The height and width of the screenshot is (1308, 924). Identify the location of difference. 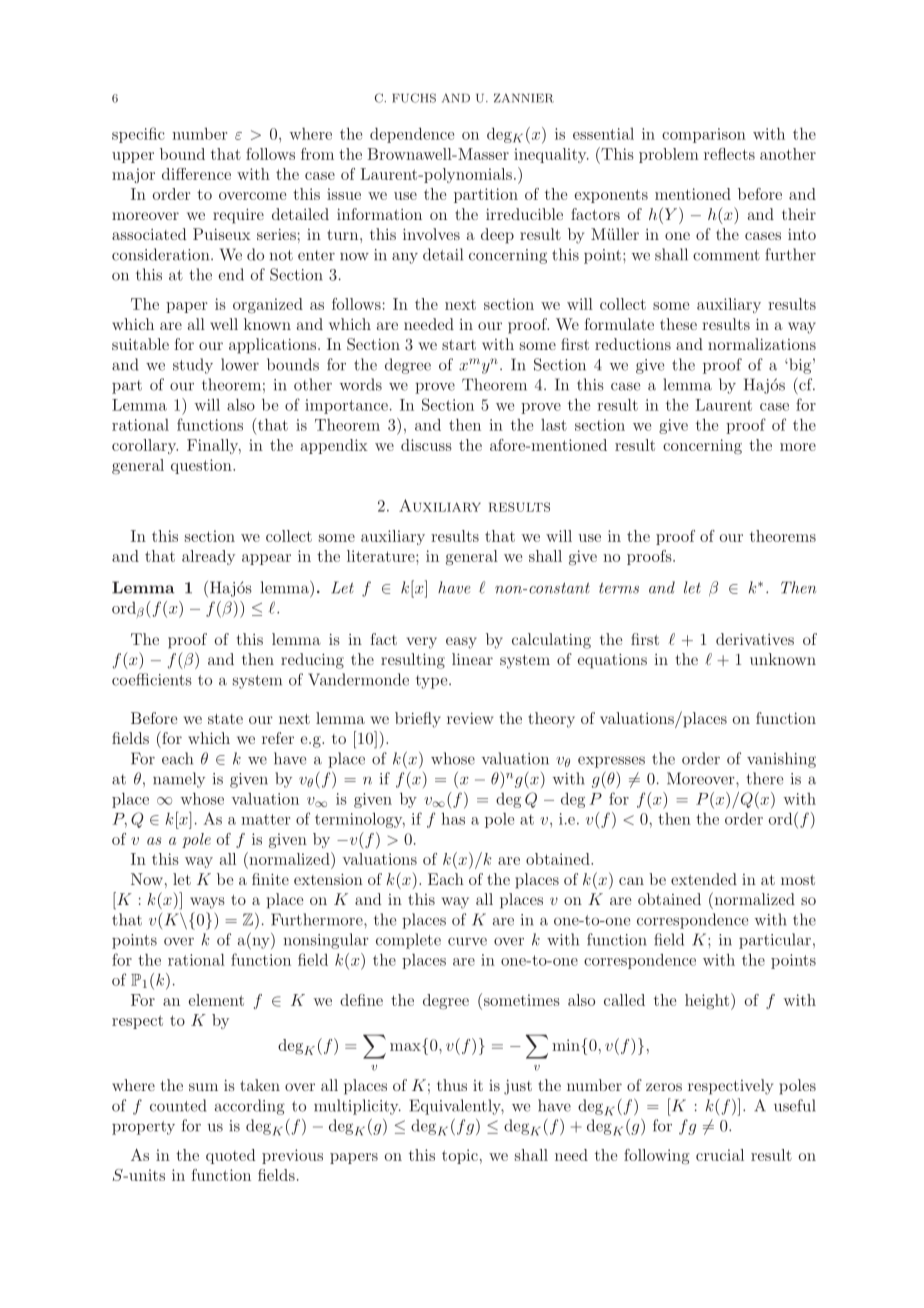
(196, 174).
